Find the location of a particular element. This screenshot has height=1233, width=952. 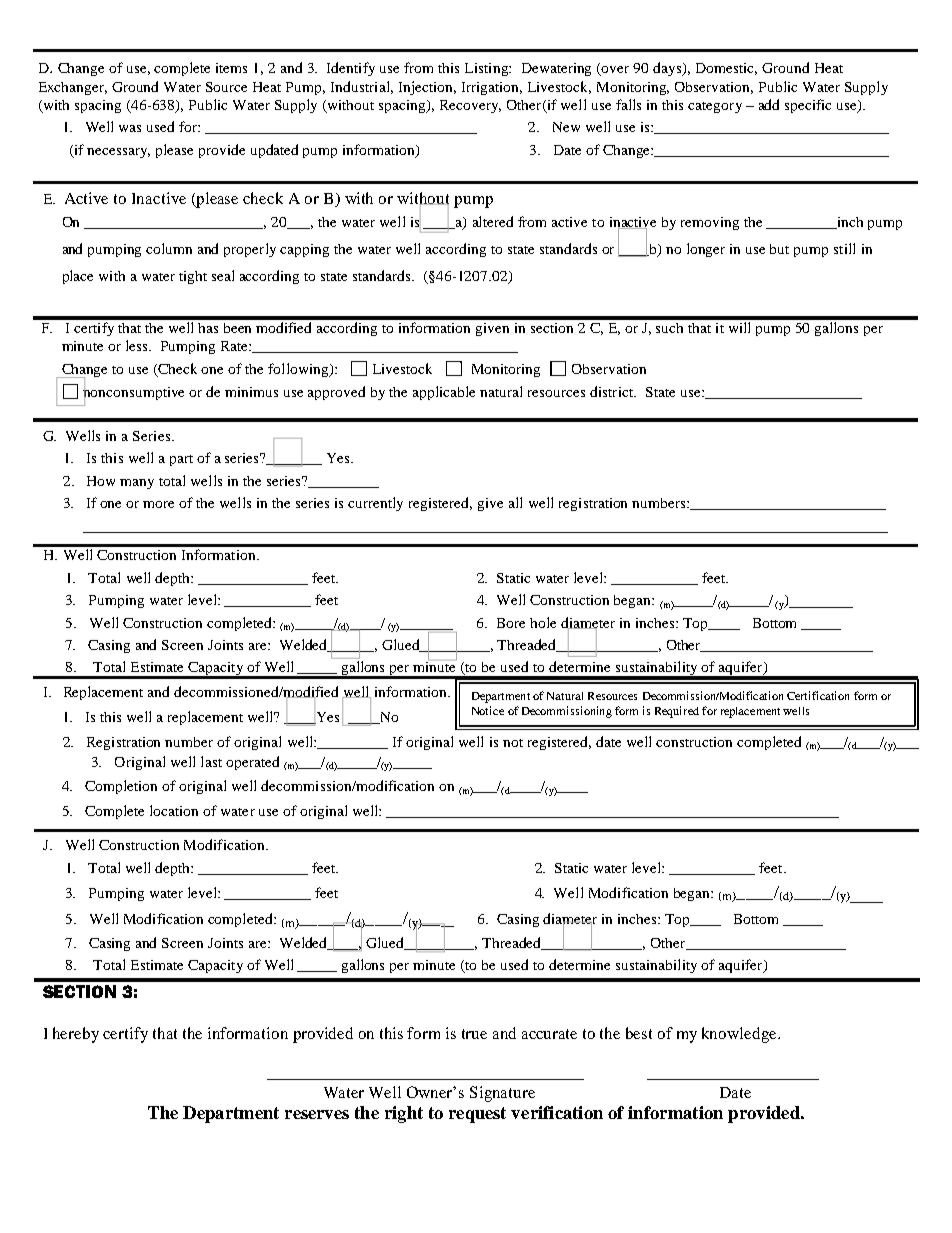

New is located at coordinates (566, 127).
